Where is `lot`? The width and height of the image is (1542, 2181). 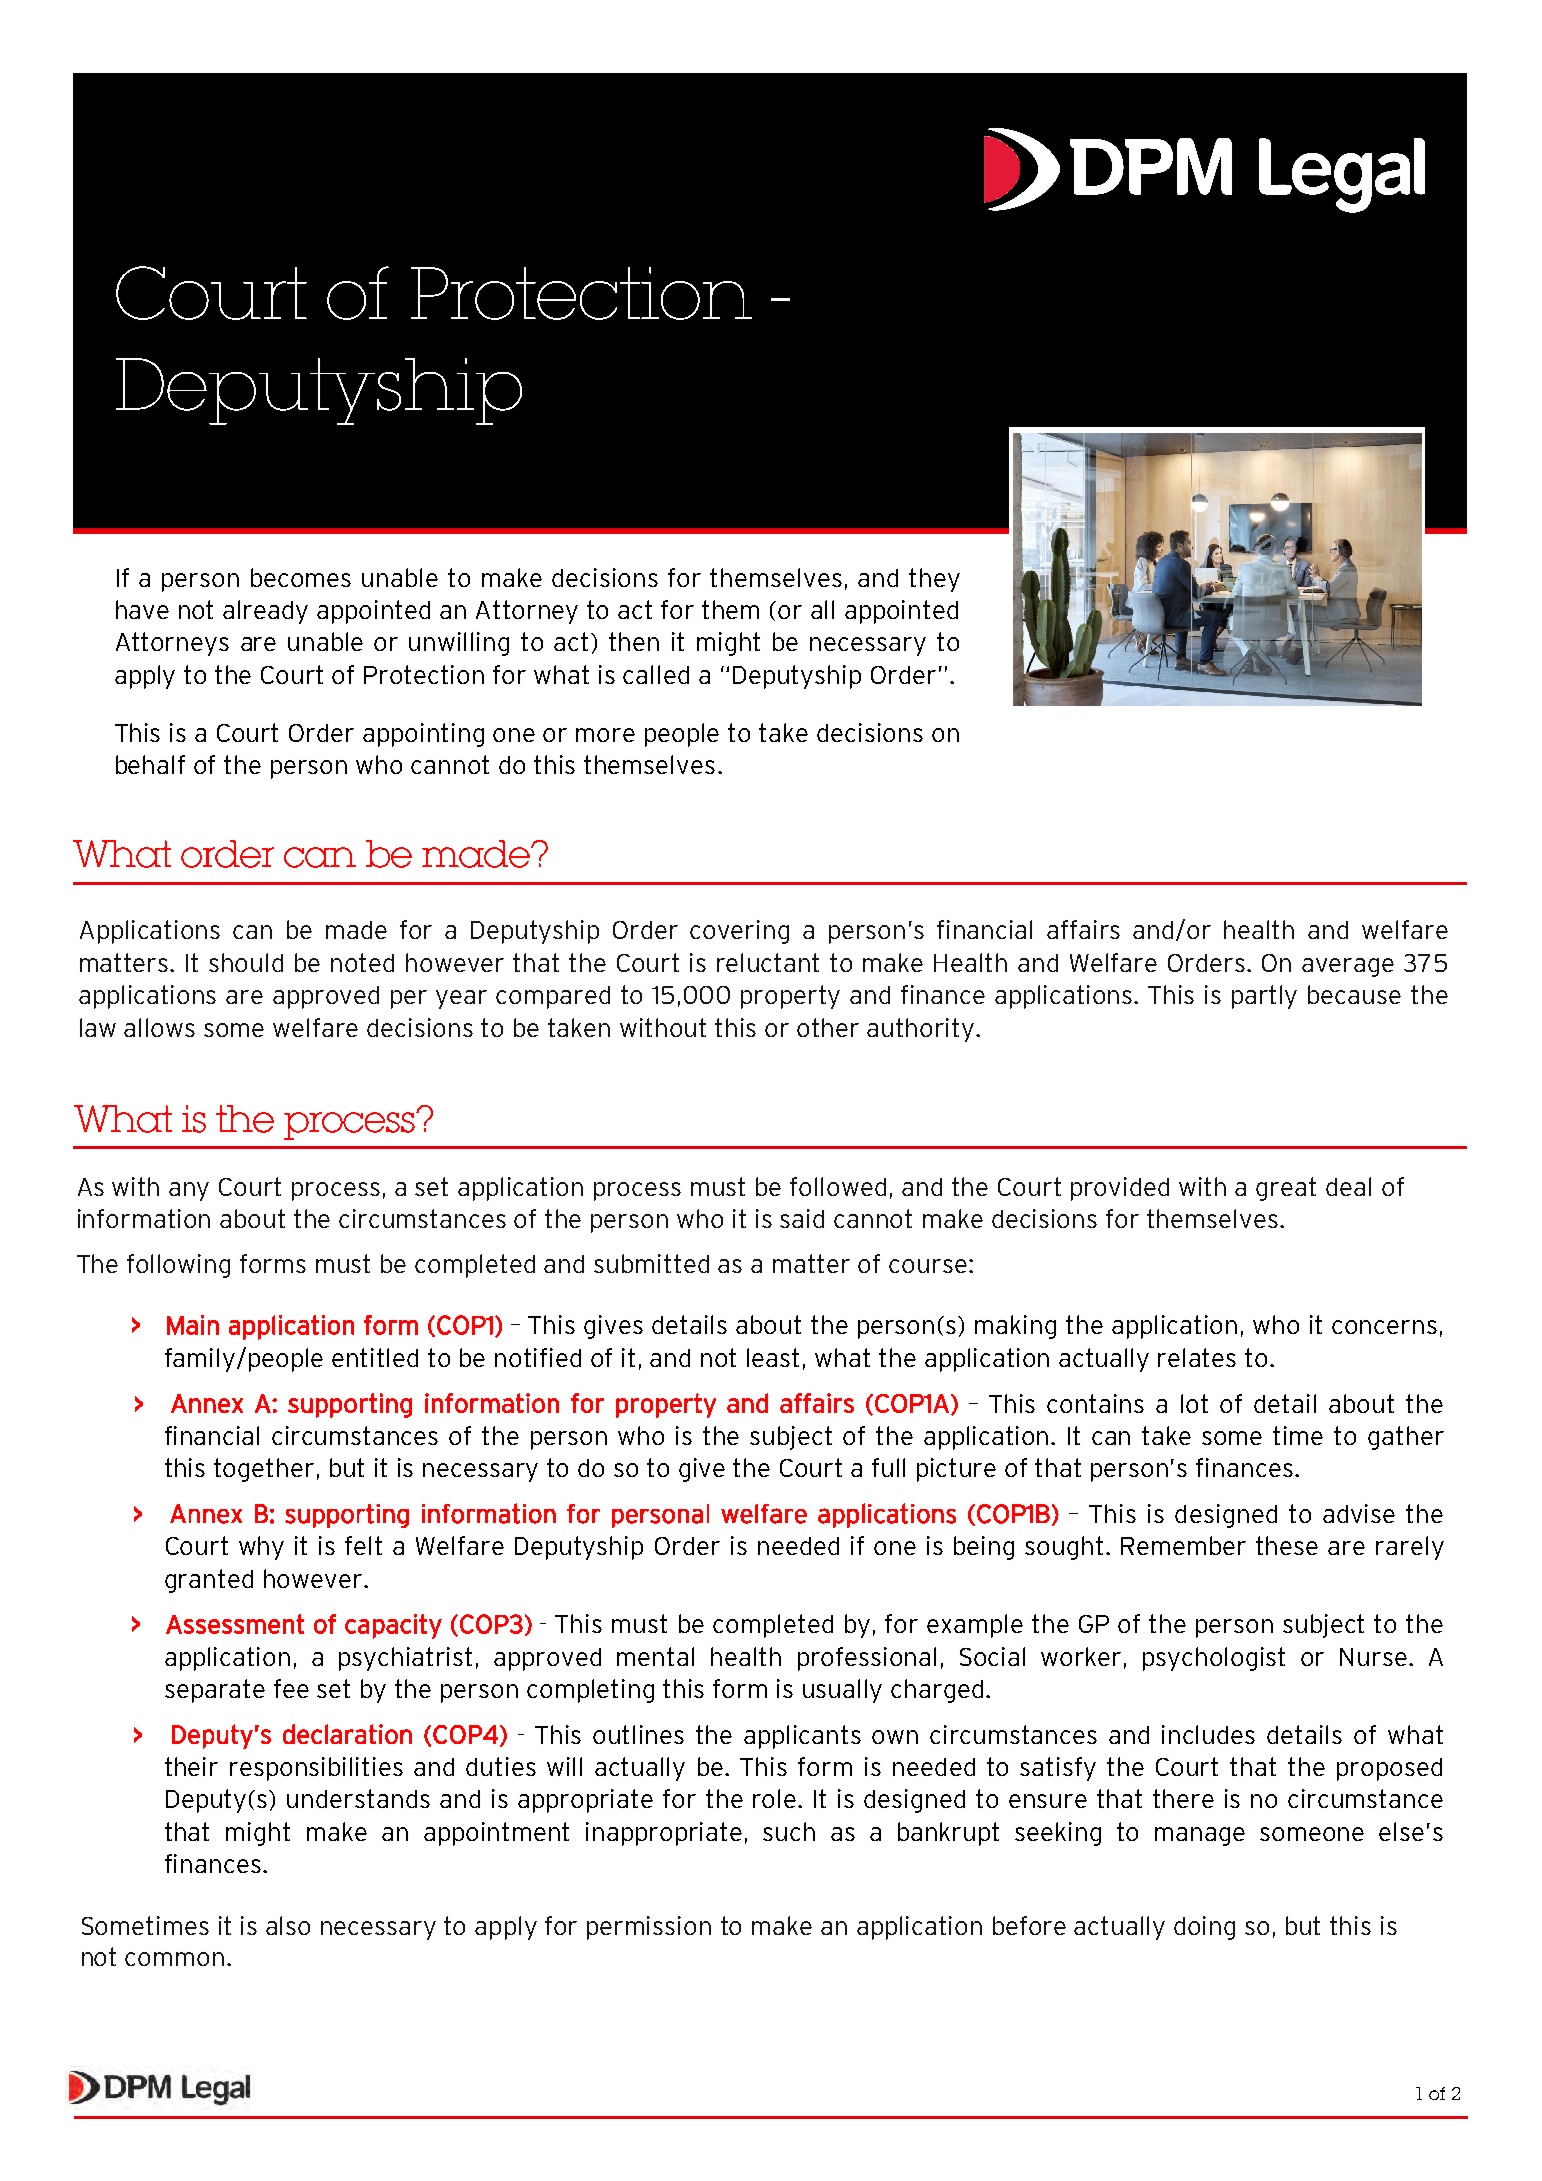
lot is located at coordinates (1194, 1403).
